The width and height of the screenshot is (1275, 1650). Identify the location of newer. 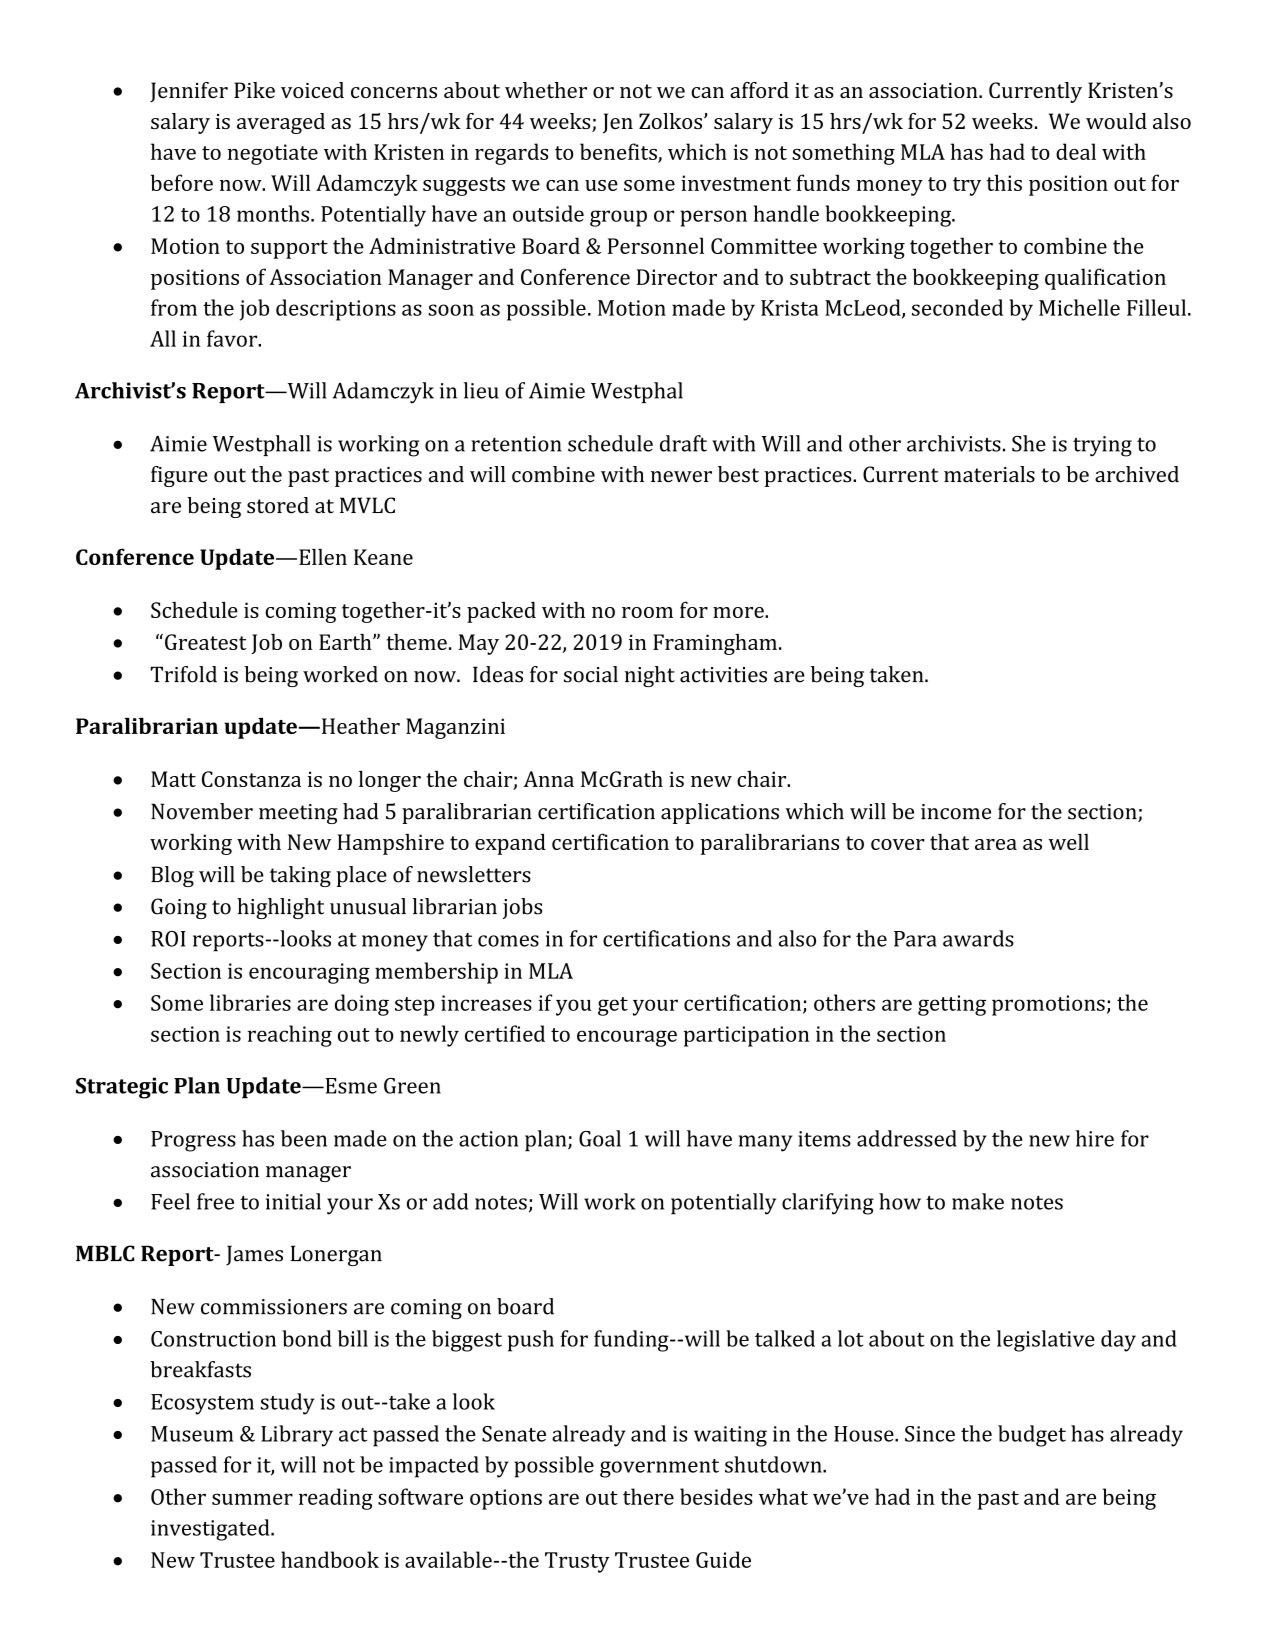
(681, 477).
